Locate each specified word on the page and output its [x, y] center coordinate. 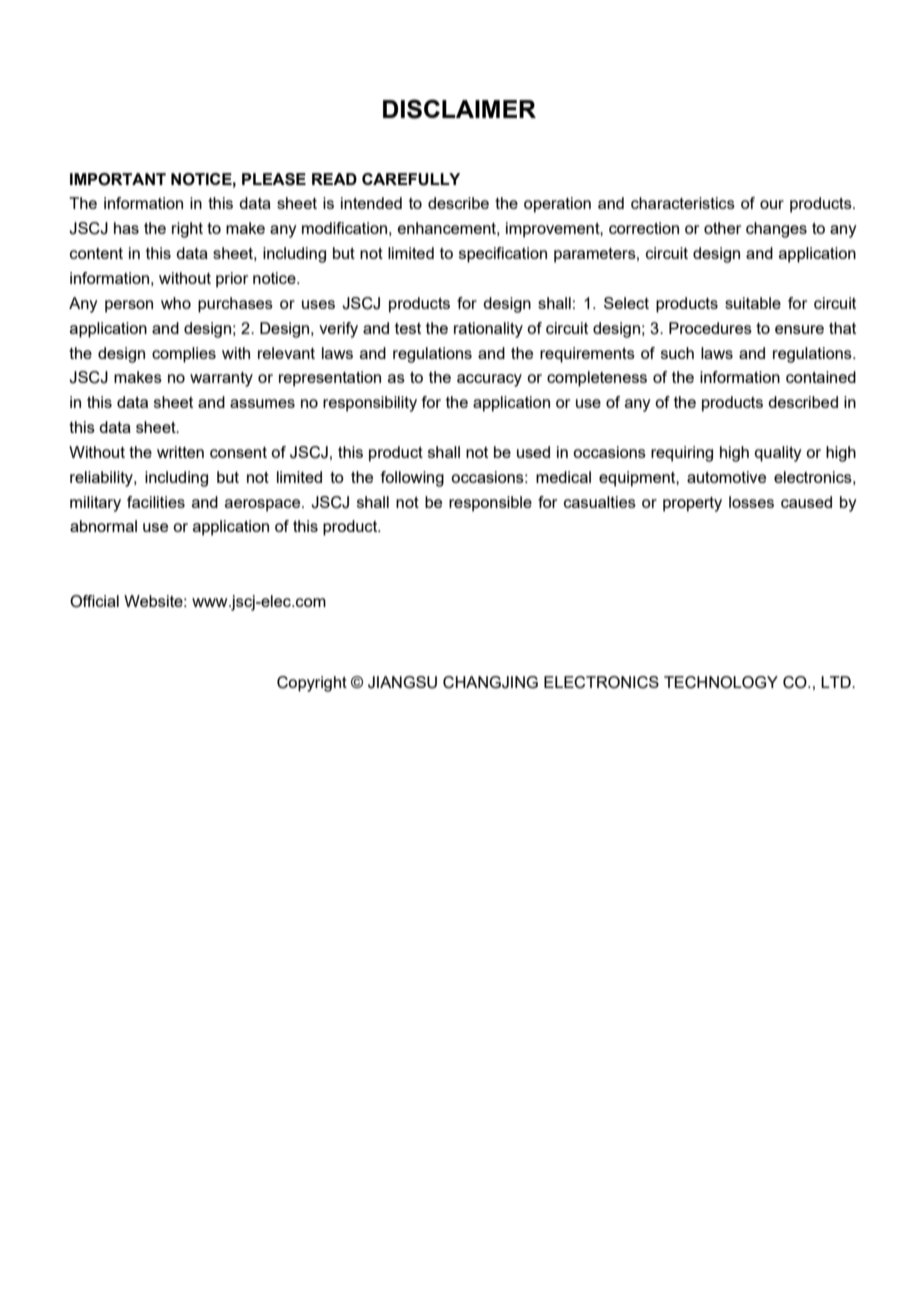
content [96, 253]
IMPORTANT [118, 179]
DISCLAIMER [459, 109]
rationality [488, 330]
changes [776, 230]
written [180, 452]
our [772, 204]
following [412, 479]
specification [503, 255]
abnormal [103, 526]
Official [94, 601]
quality [778, 454]
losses [751, 502]
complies [184, 355]
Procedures [710, 328]
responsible [490, 504]
